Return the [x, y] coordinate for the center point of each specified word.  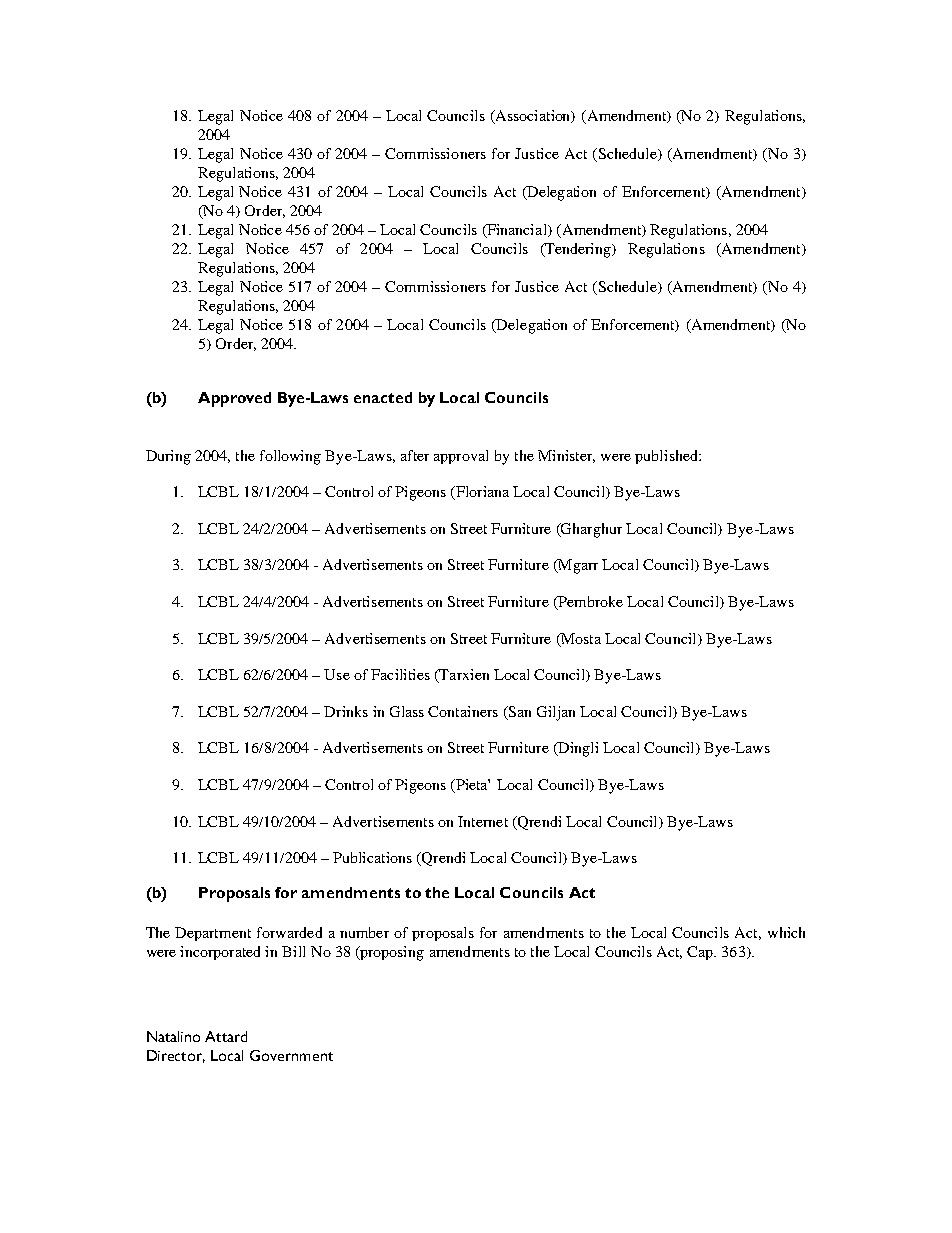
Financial [517, 231]
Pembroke [589, 602]
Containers [463, 711]
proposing [391, 953]
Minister [566, 456]
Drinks [346, 711]
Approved [234, 399]
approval [461, 457]
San [518, 712]
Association [533, 117]
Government [291, 1055]
